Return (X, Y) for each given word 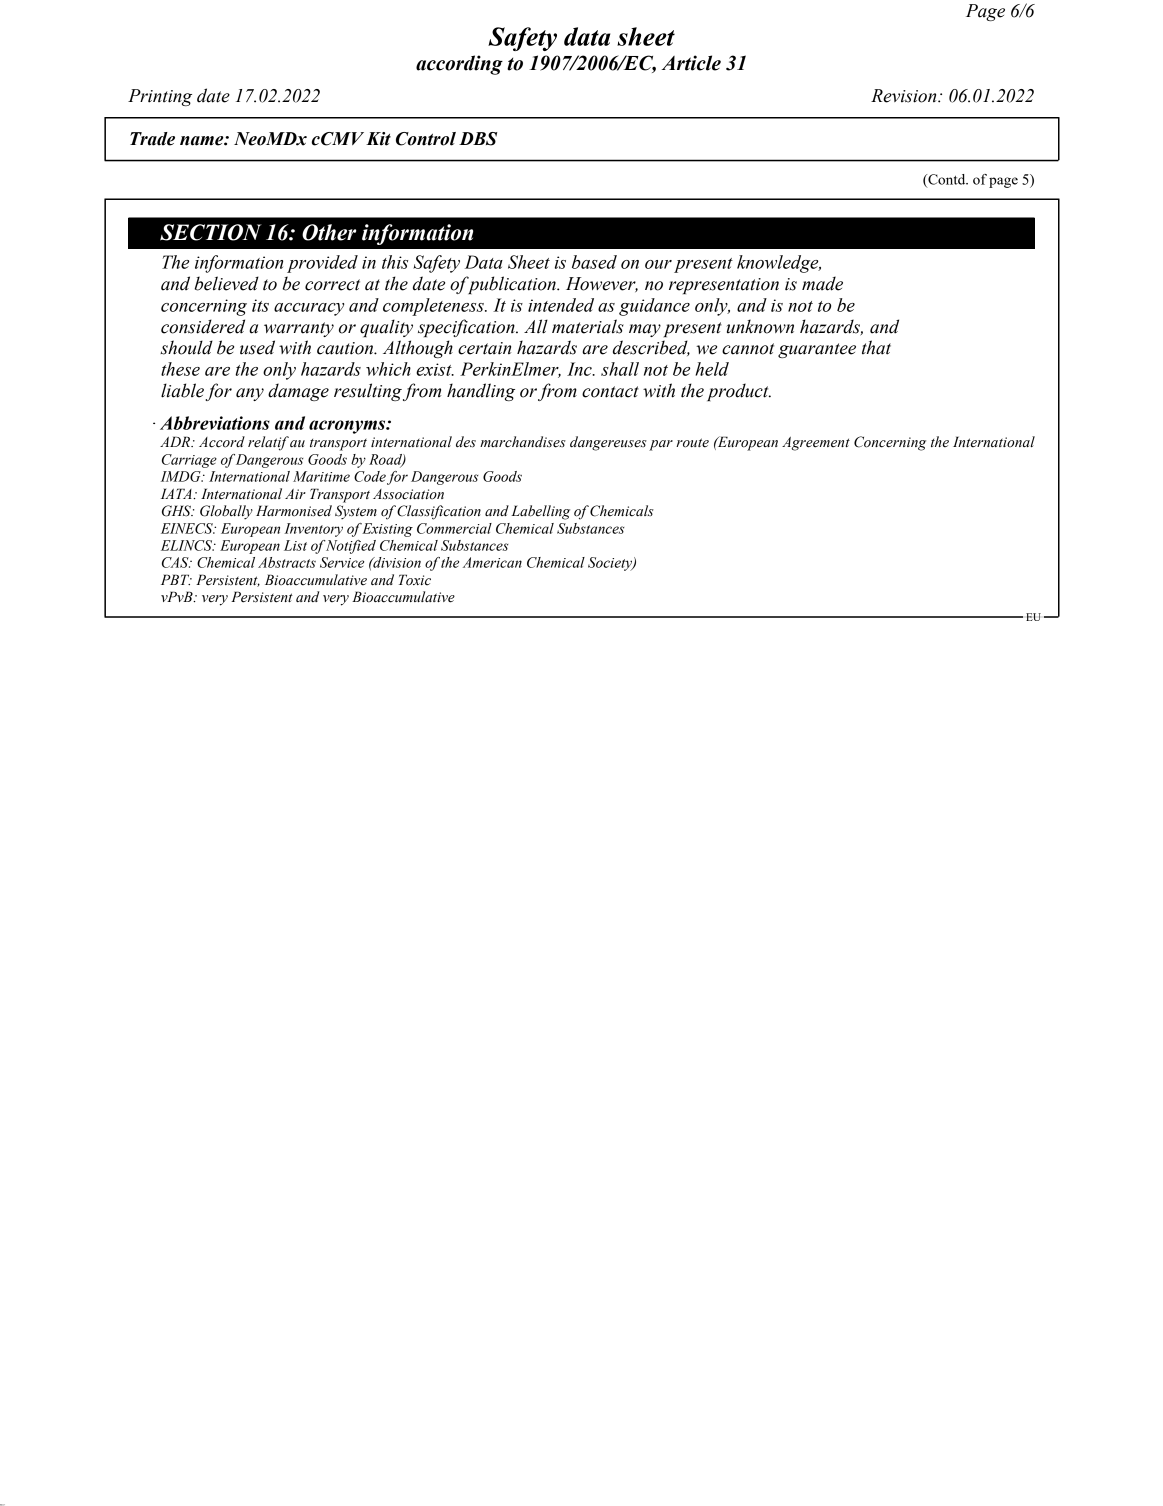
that (876, 347)
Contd (947, 180)
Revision (905, 96)
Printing (160, 97)
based (594, 262)
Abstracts (287, 562)
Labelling (540, 512)
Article (691, 63)
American (492, 562)
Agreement (816, 444)
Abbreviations (215, 423)
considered (203, 326)
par (661, 445)
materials (588, 326)
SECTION (211, 232)
